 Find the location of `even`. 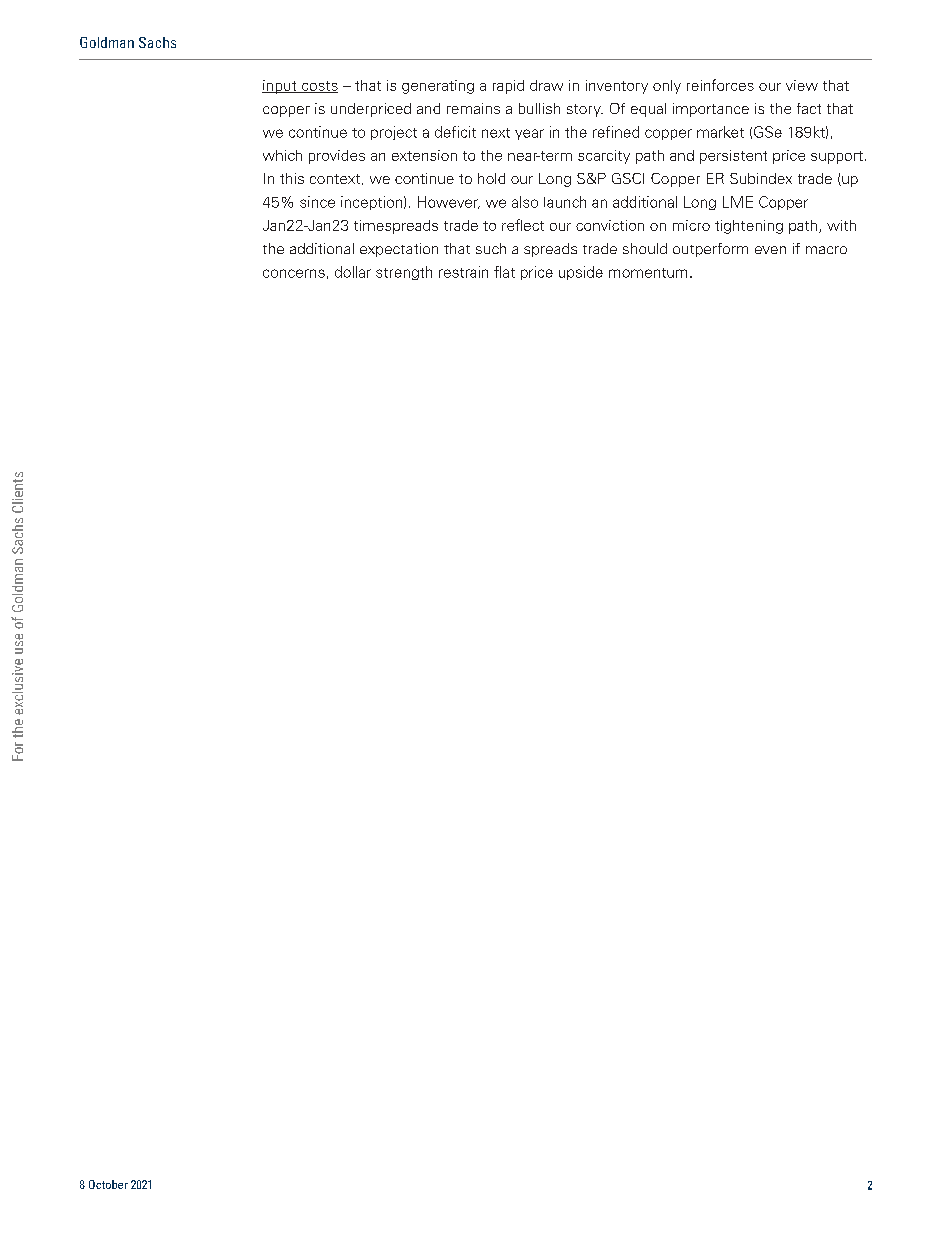

even is located at coordinates (770, 250).
